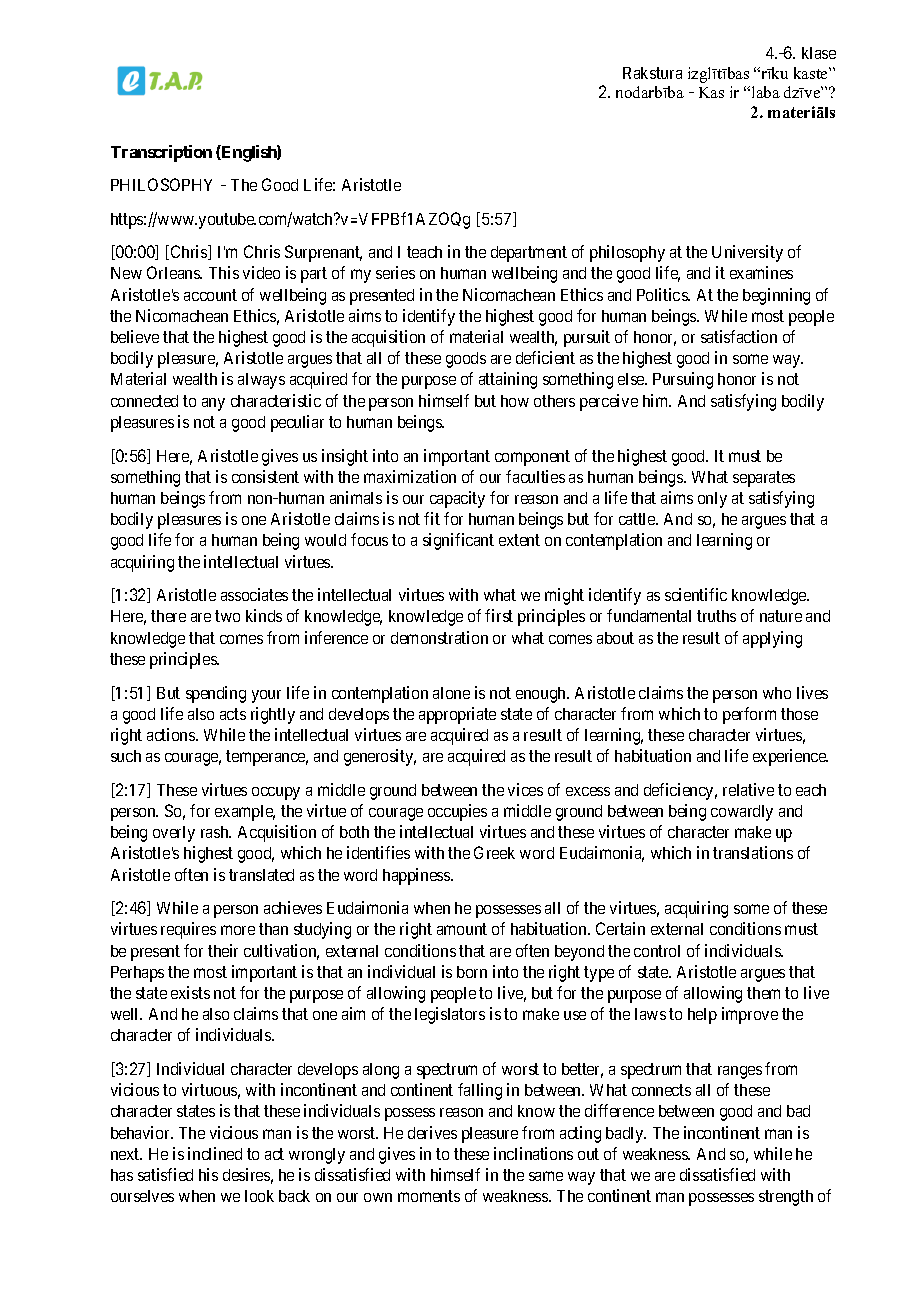  Describe the element at coordinates (432, 1132) in the document. I see `derives` at that location.
